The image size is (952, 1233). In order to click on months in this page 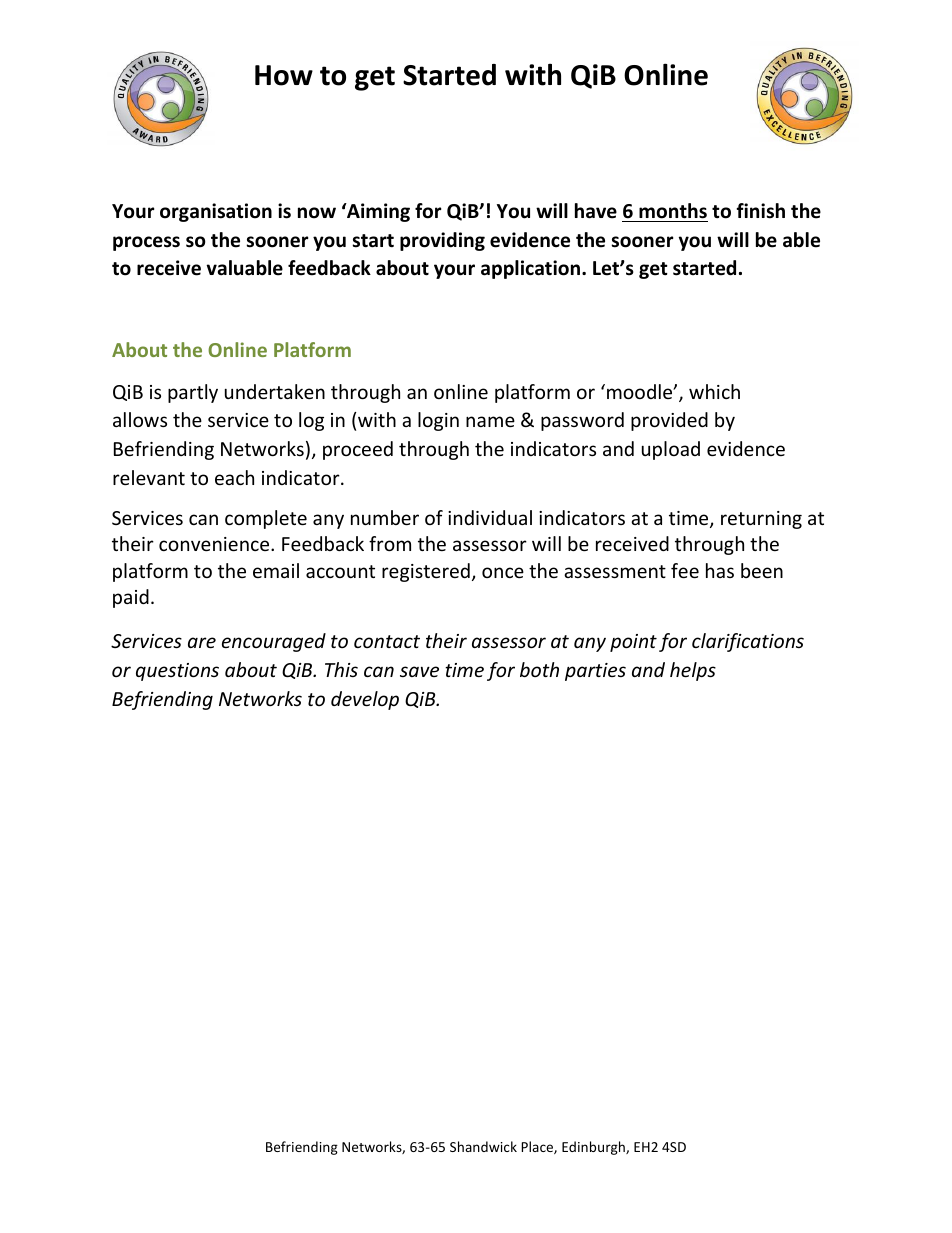, I will do `click(673, 211)`.
